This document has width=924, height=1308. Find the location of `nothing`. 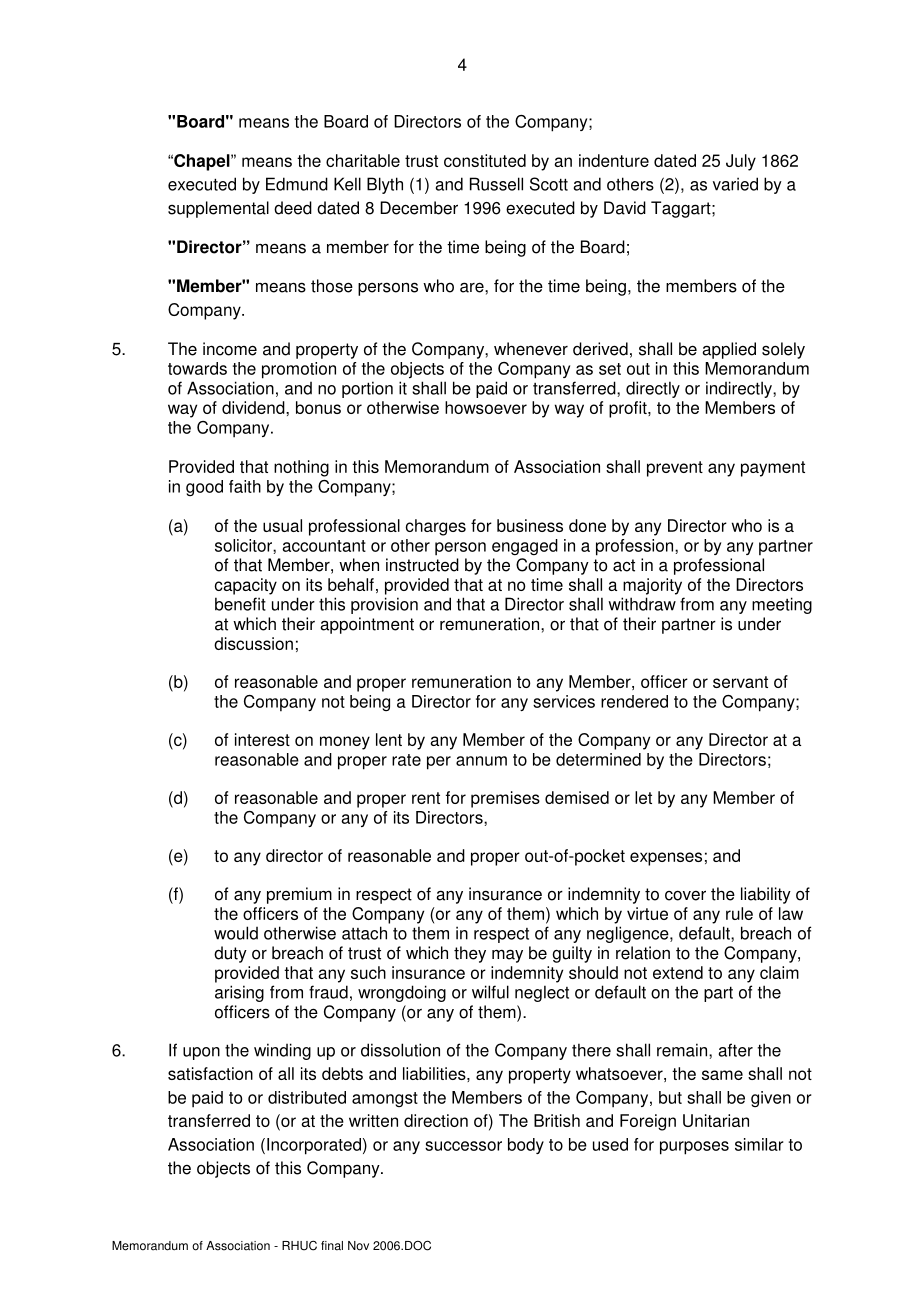

nothing is located at coordinates (301, 468).
